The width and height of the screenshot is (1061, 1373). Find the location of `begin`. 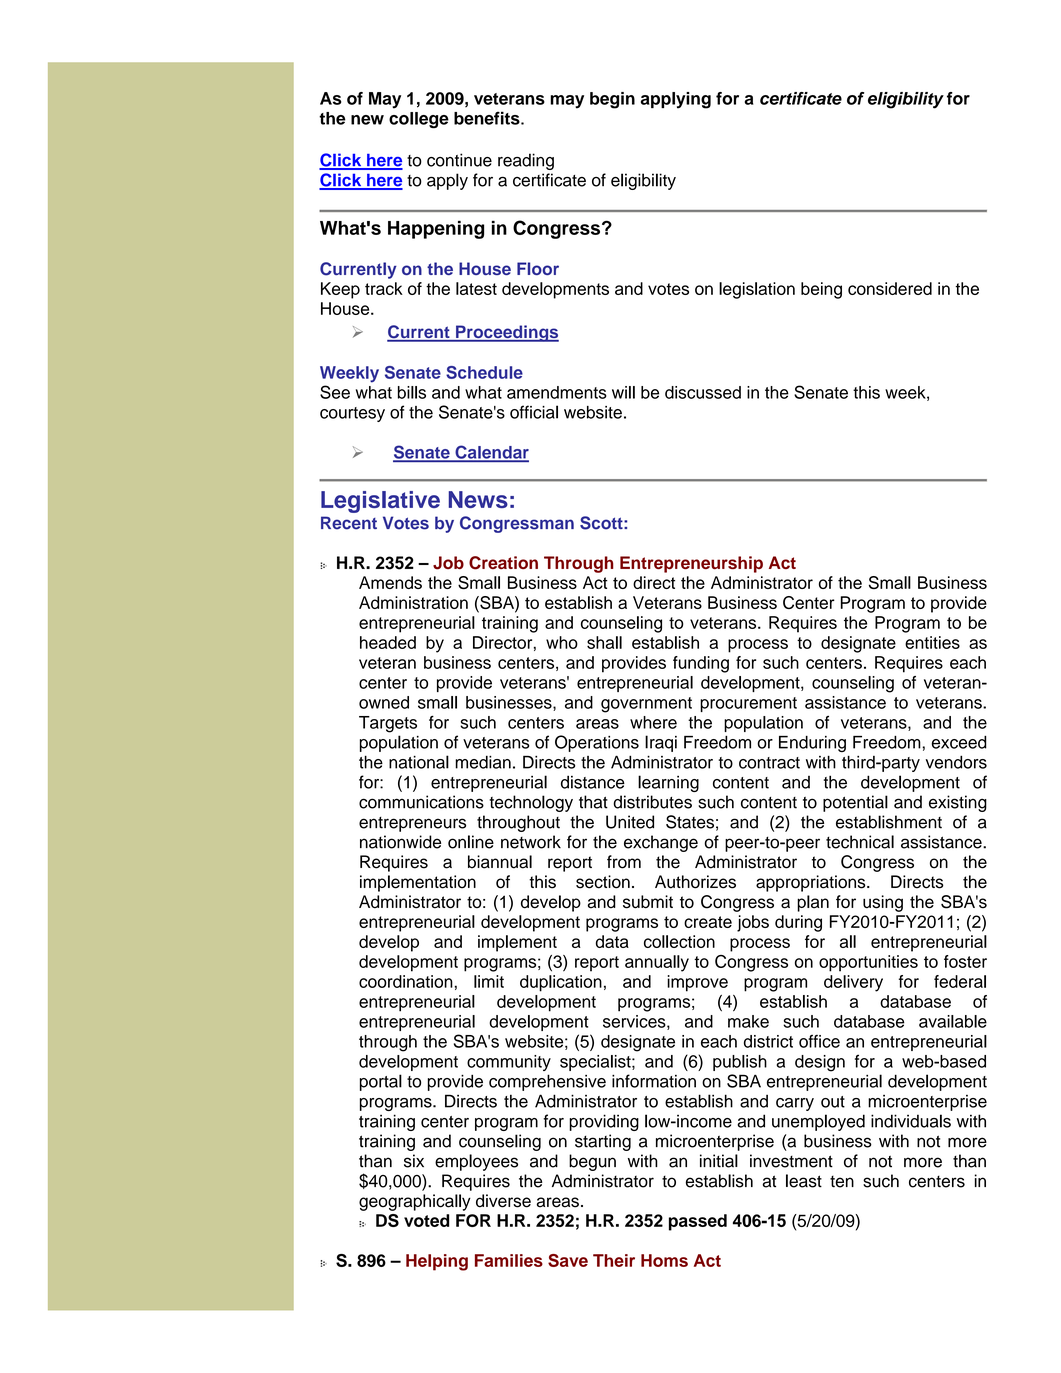

begin is located at coordinates (612, 100).
